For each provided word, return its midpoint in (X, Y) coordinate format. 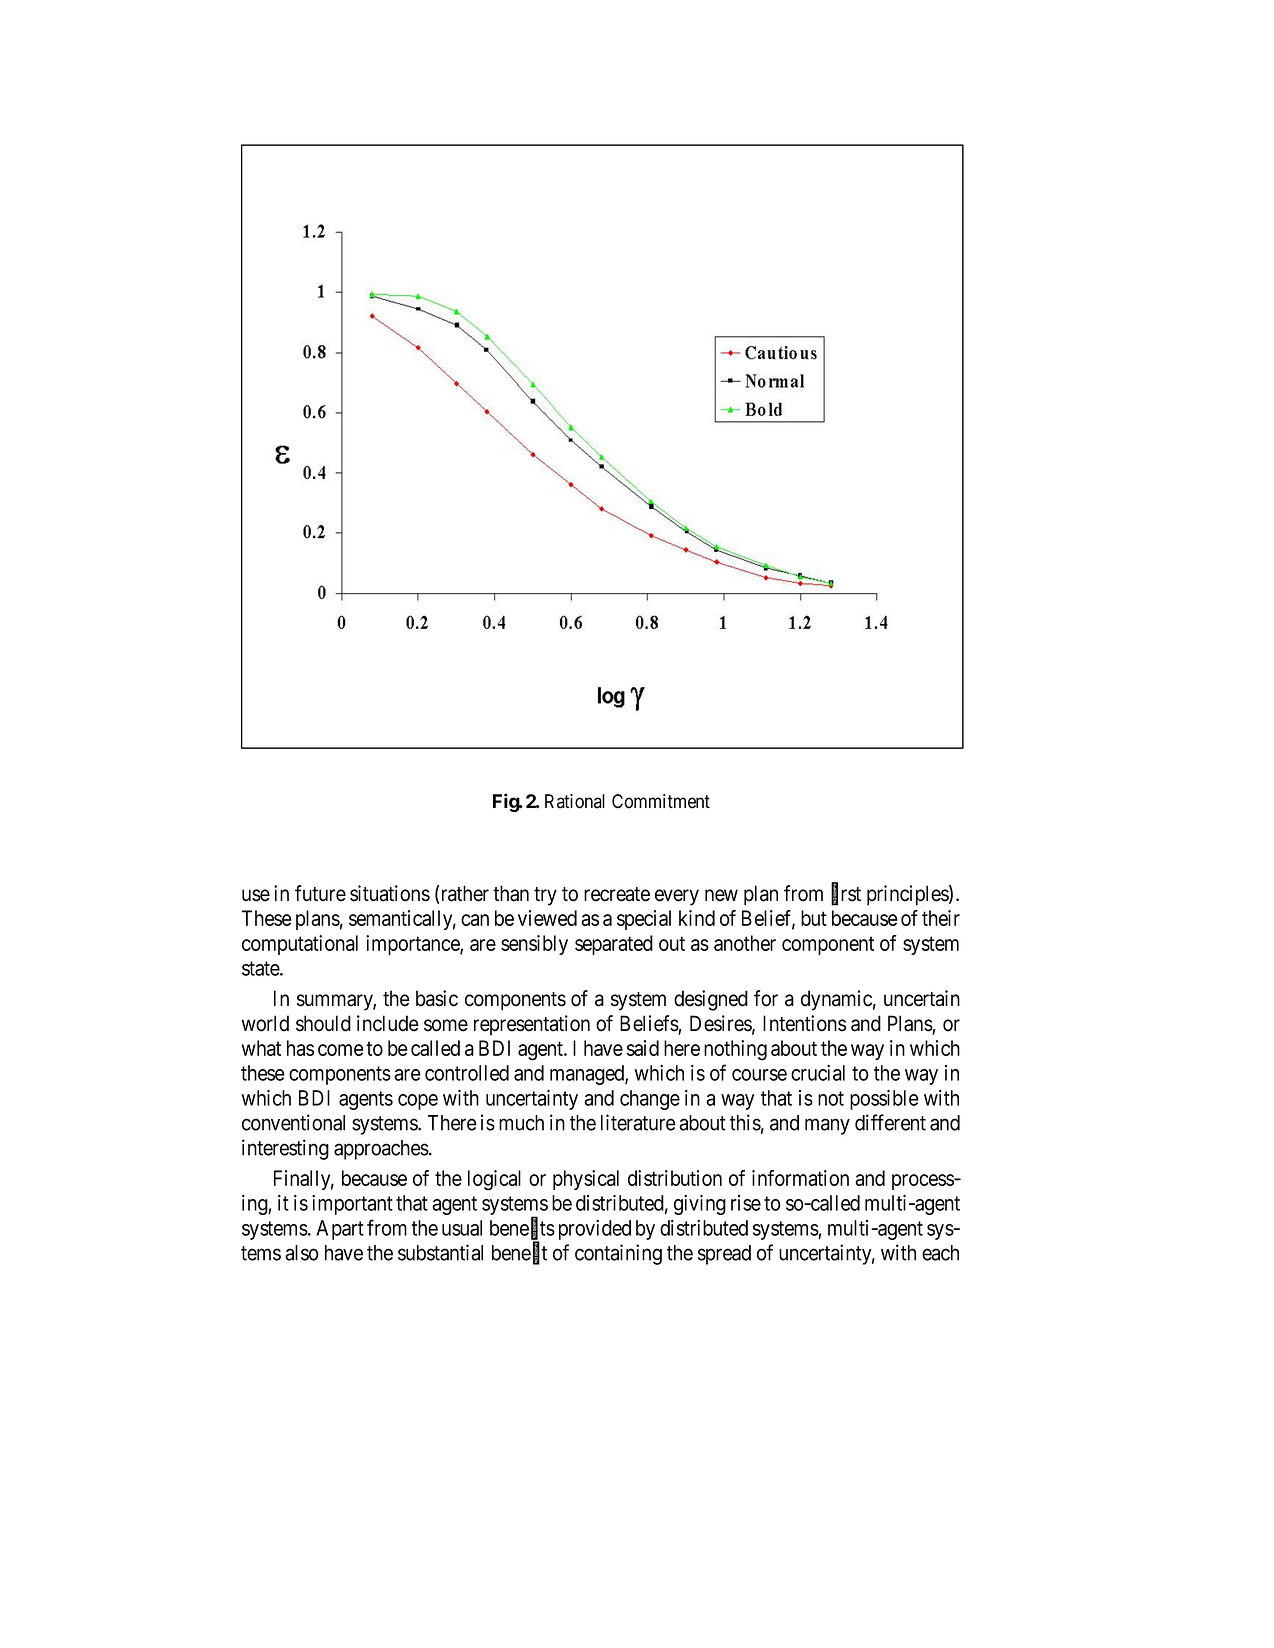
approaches (381, 1150)
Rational (575, 801)
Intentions (804, 1023)
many (827, 1126)
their (941, 918)
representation (532, 1025)
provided (595, 1230)
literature (638, 1122)
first (846, 894)
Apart (340, 1230)
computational (300, 945)
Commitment (661, 801)
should (323, 1023)
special (644, 920)
